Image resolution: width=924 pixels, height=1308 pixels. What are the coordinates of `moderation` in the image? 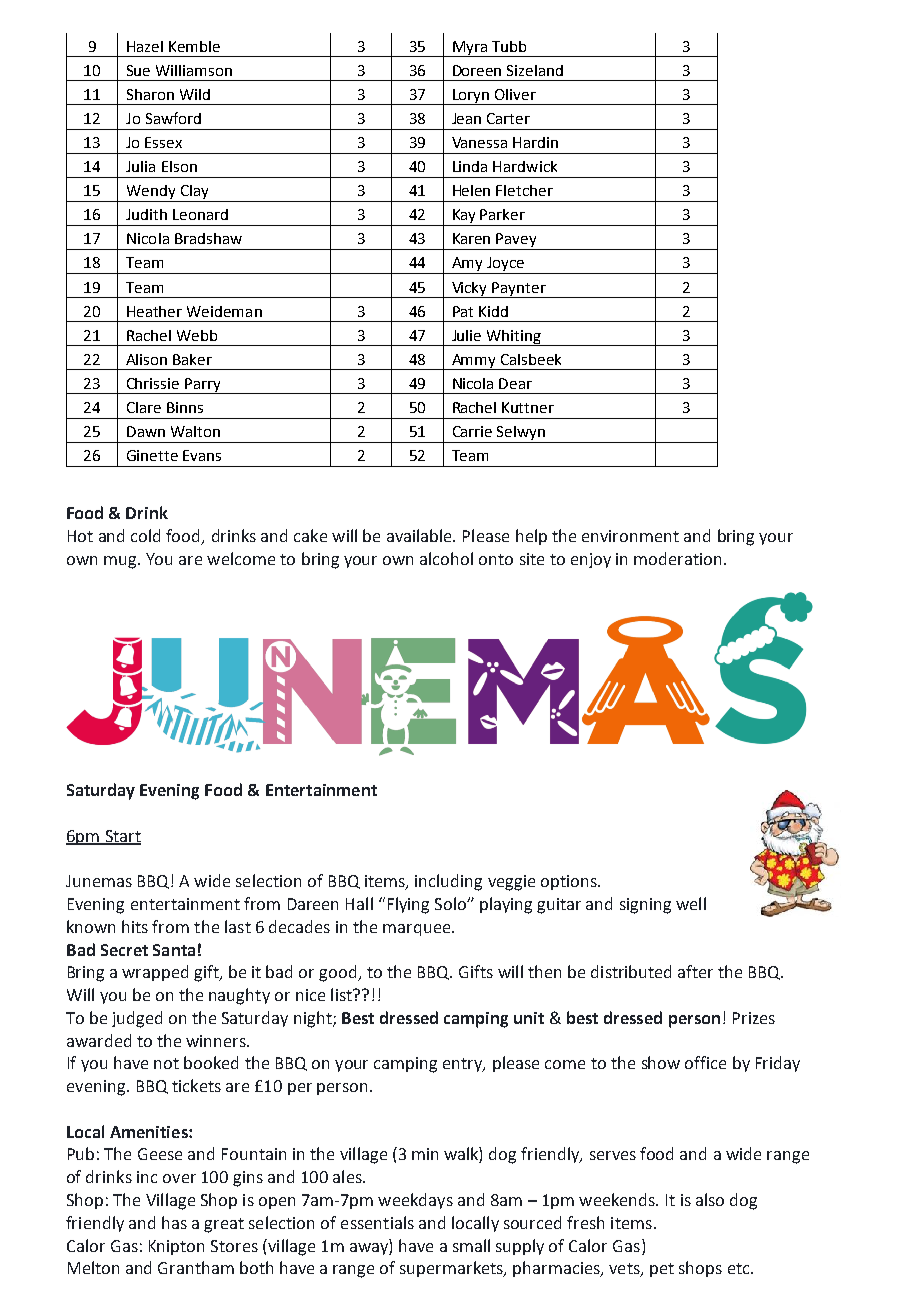 It's located at (679, 558).
